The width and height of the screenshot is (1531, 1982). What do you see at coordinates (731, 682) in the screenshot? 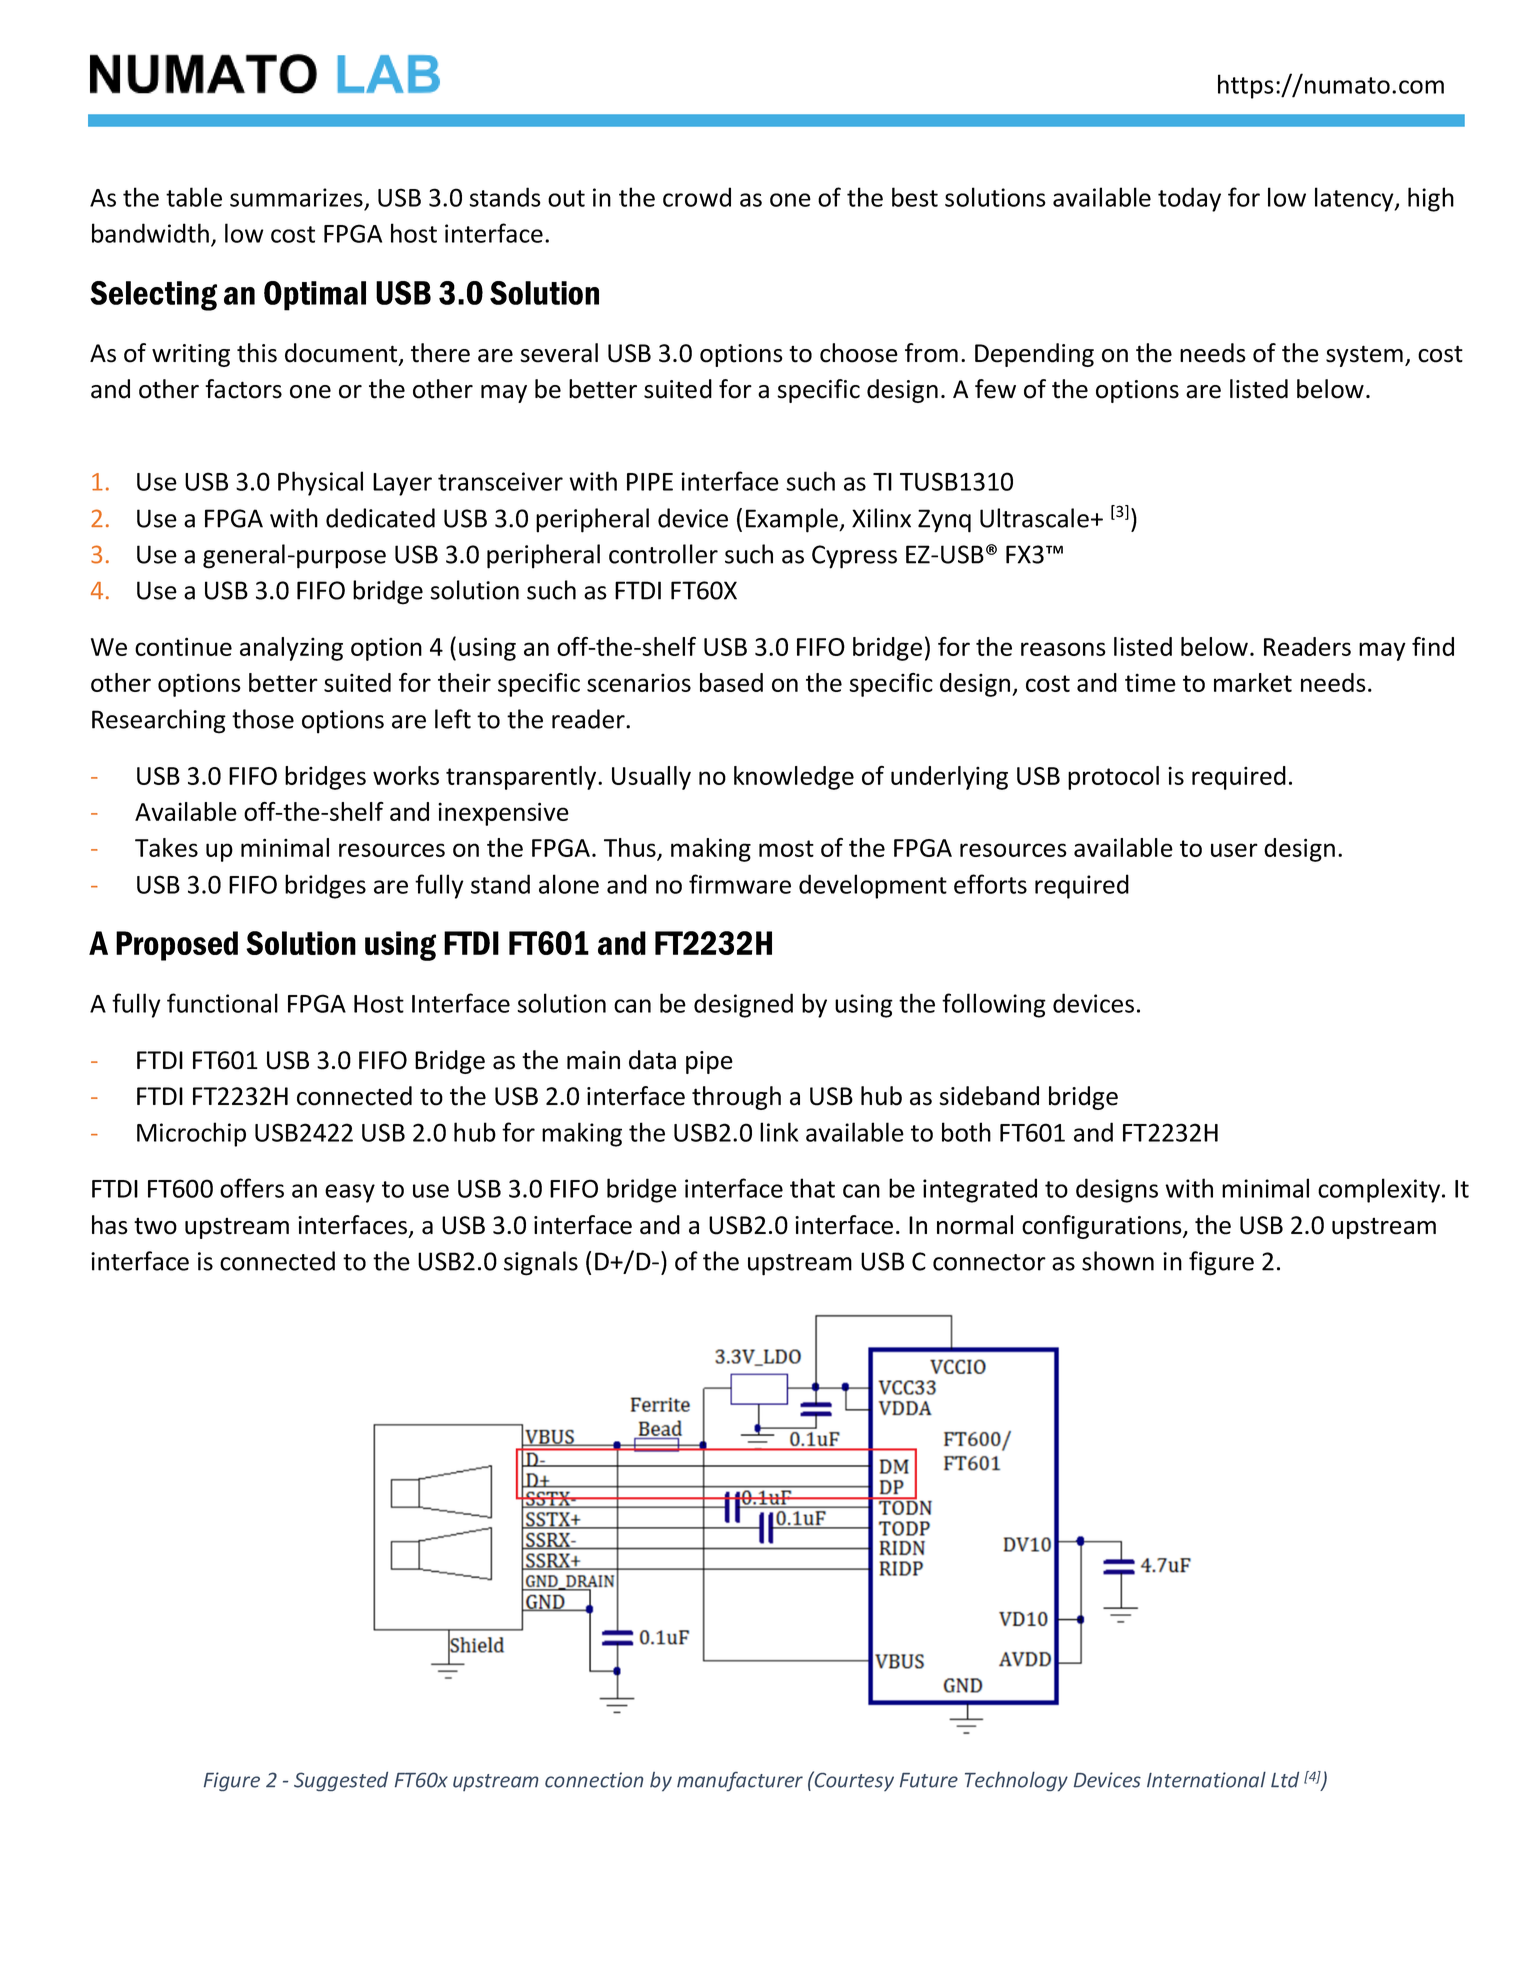
I see `based` at bounding box center [731, 682].
